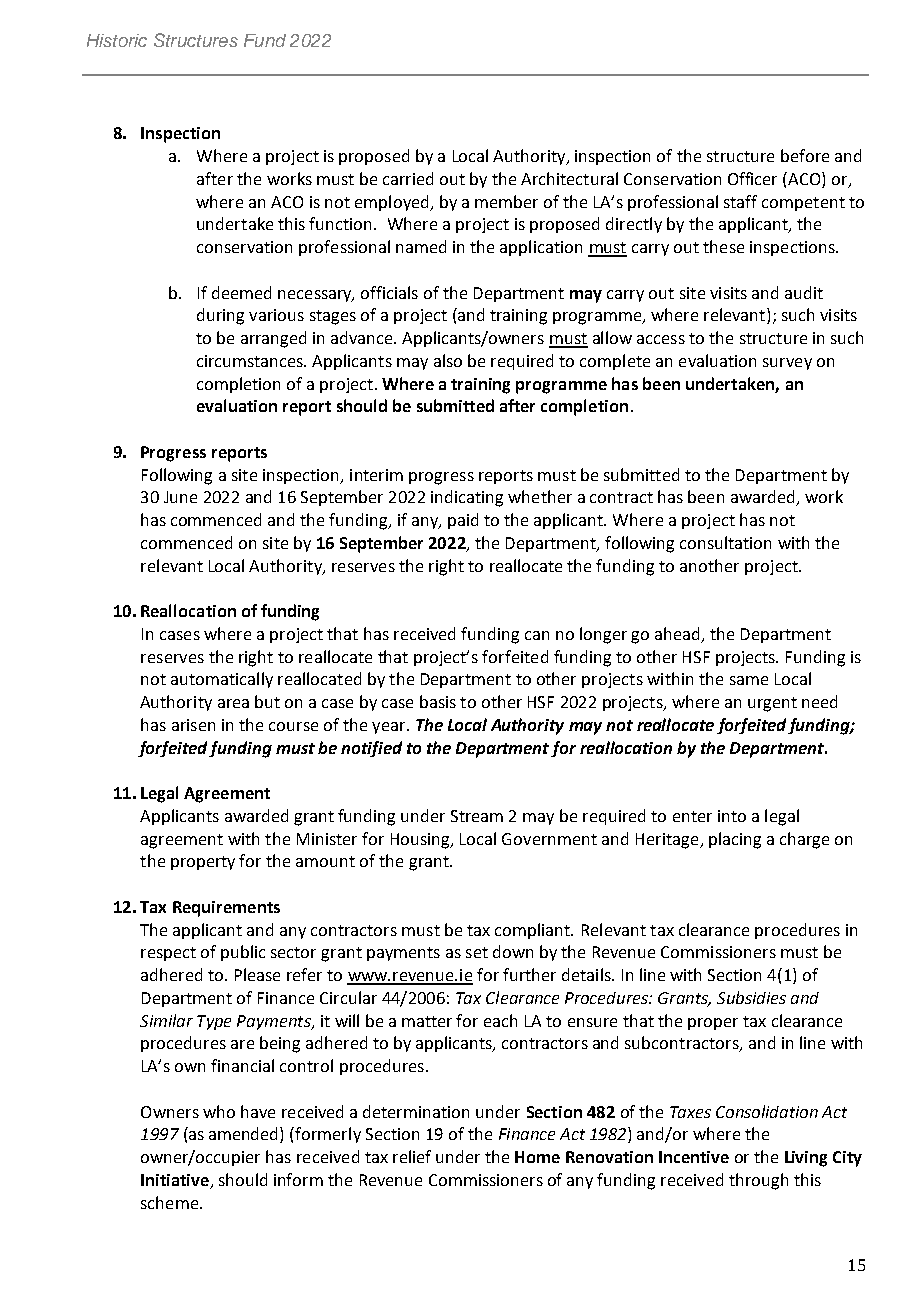  What do you see at coordinates (222, 680) in the image?
I see `automatically` at bounding box center [222, 680].
